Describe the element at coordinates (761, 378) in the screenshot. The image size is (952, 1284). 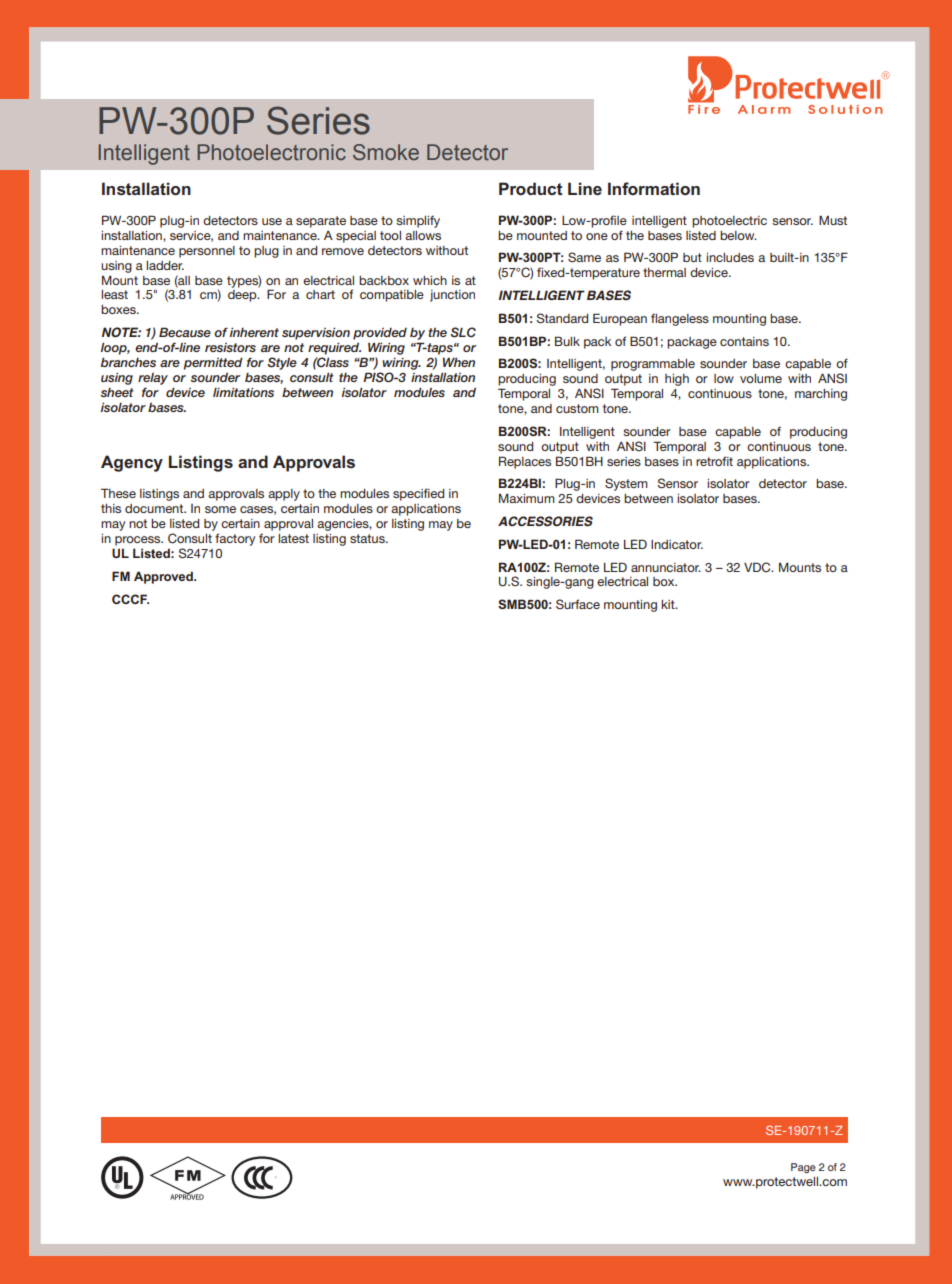
I see `volume` at that location.
